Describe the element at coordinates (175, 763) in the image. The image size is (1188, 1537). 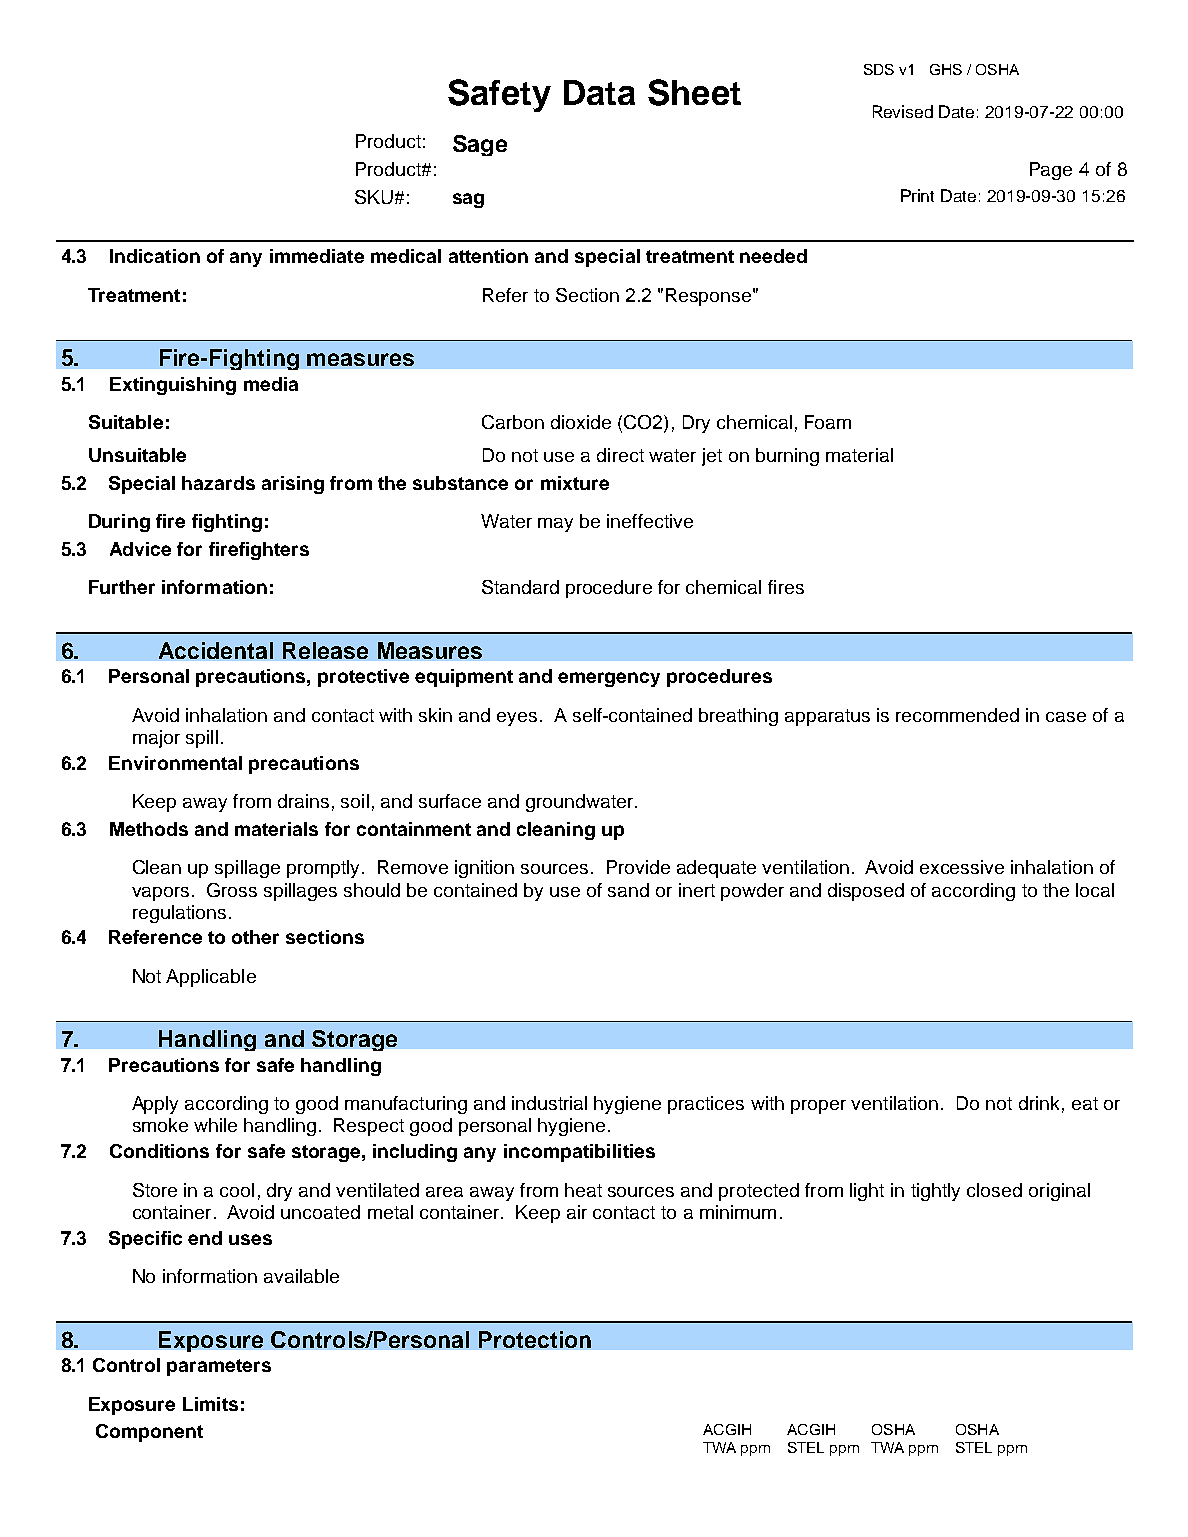
I see `Environmental` at that location.
